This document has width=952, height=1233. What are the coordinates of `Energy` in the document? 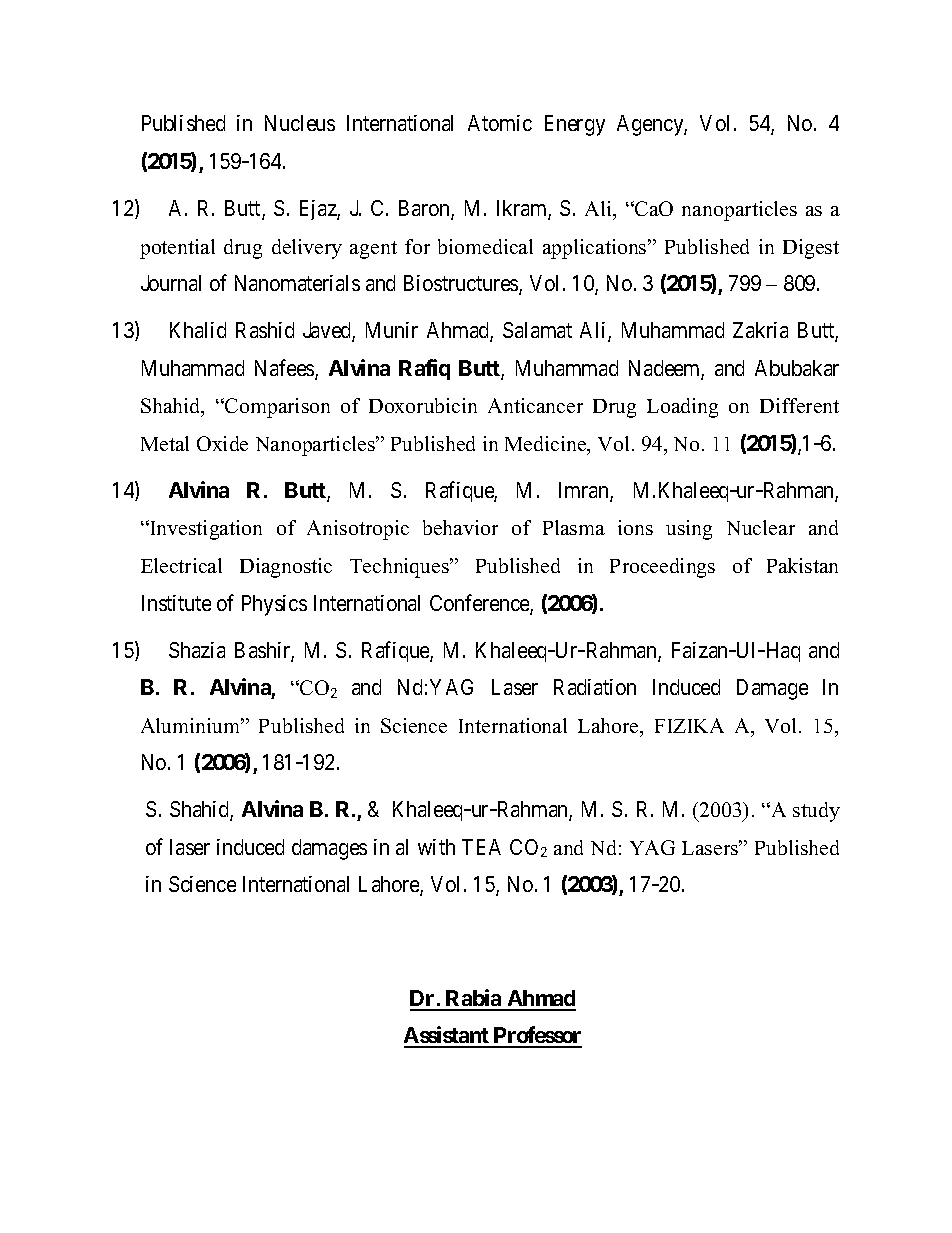 It's located at (575, 125).
